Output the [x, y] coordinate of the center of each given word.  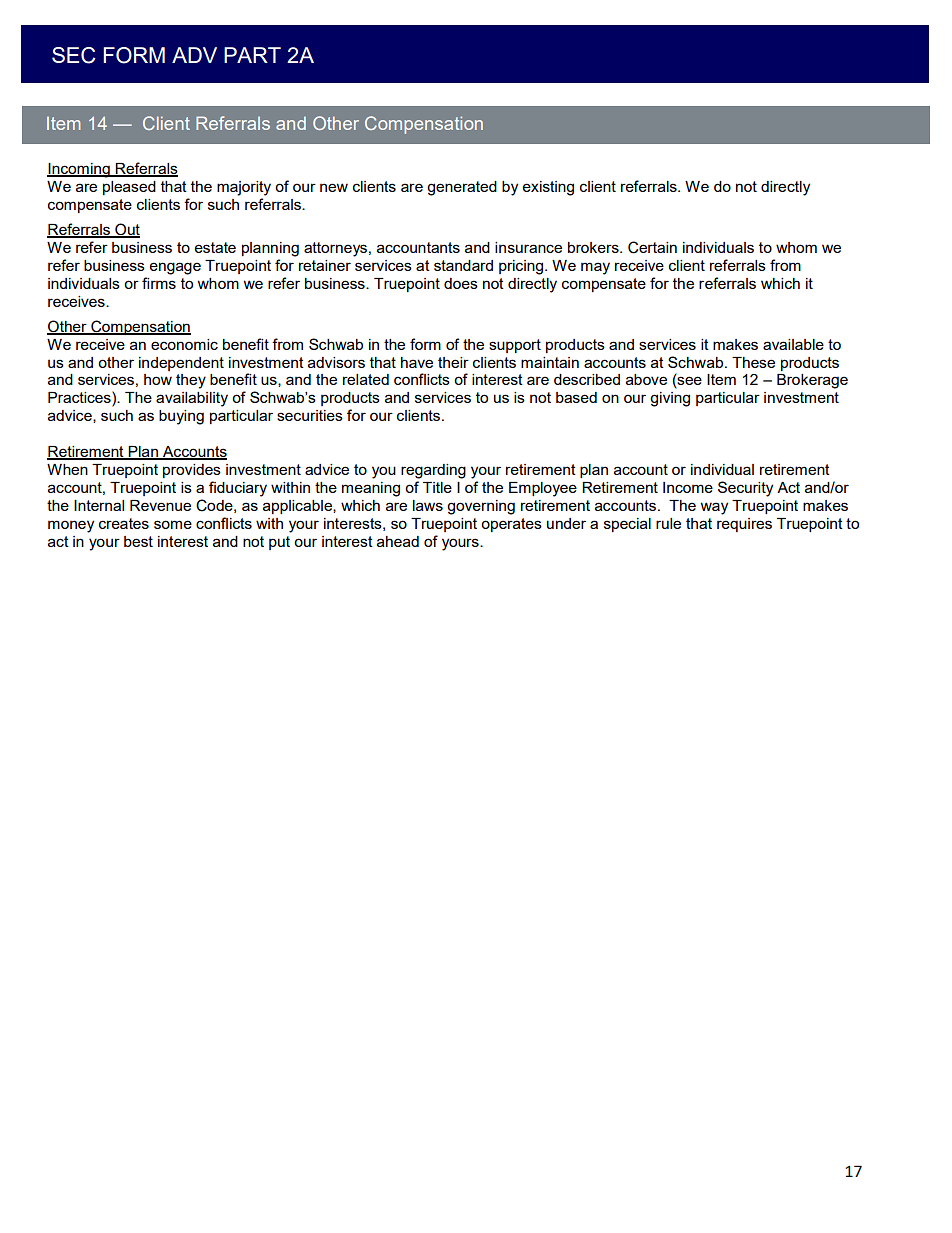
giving [670, 399]
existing [548, 188]
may [595, 268]
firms [159, 283]
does [461, 283]
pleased [129, 188]
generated [462, 188]
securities [310, 415]
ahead [398, 541]
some [173, 524]
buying [181, 417]
